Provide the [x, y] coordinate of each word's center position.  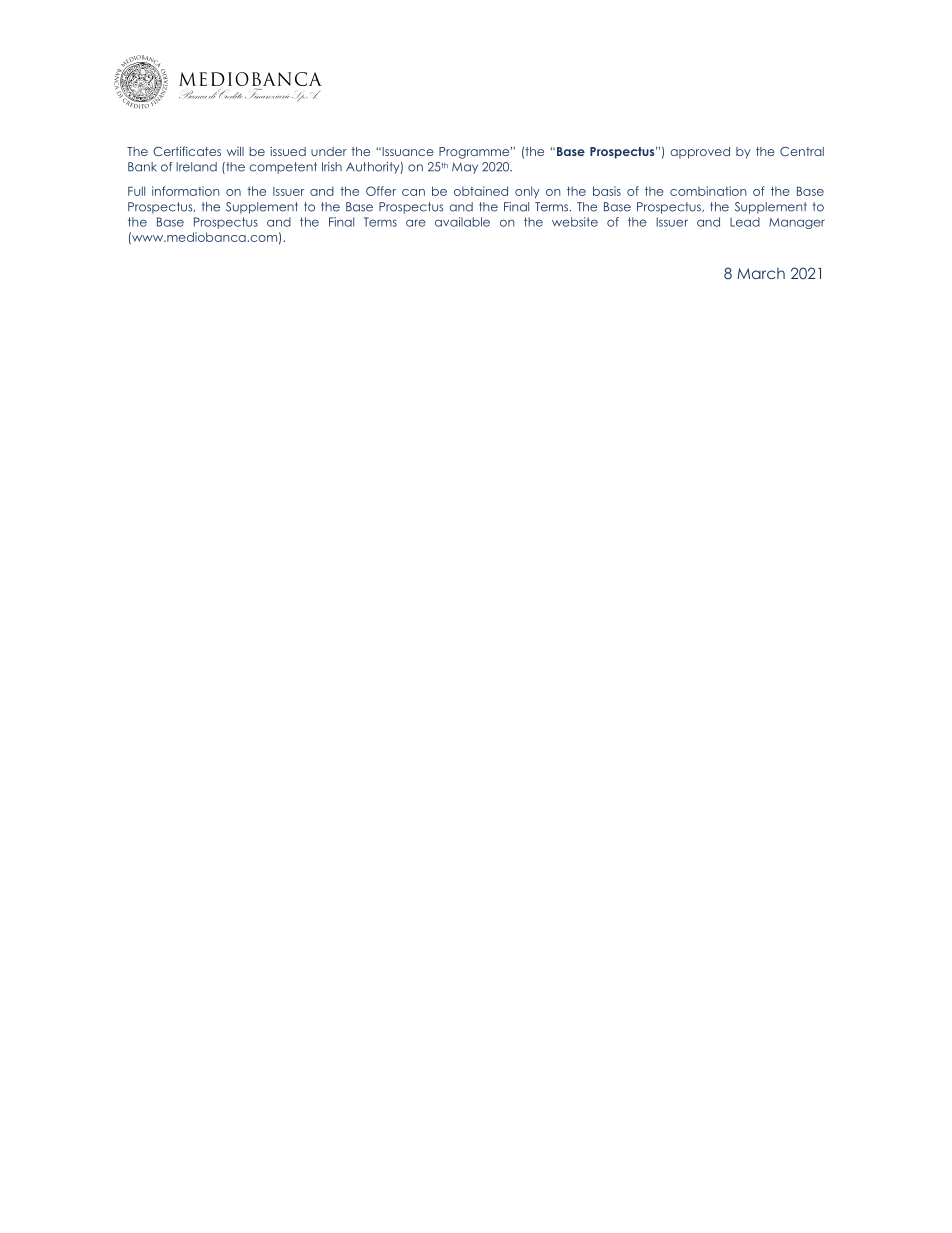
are [416, 223]
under [329, 151]
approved [700, 153]
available [462, 222]
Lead [745, 222]
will [235, 151]
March [761, 273]
